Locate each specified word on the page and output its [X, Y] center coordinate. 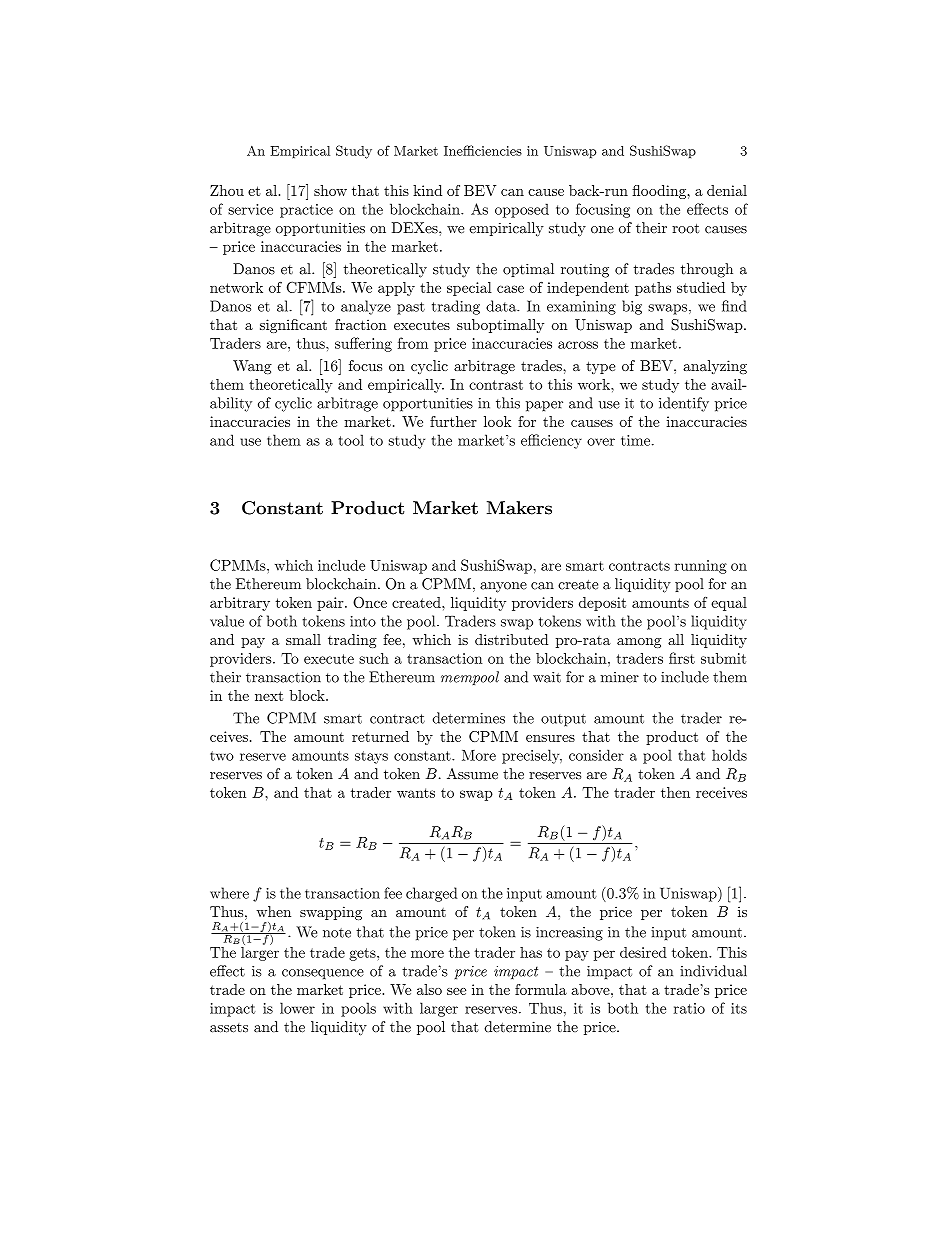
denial [727, 190]
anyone [503, 587]
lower [297, 1008]
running [701, 567]
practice [306, 211]
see [456, 991]
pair [331, 604]
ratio [689, 1008]
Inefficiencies [483, 150]
